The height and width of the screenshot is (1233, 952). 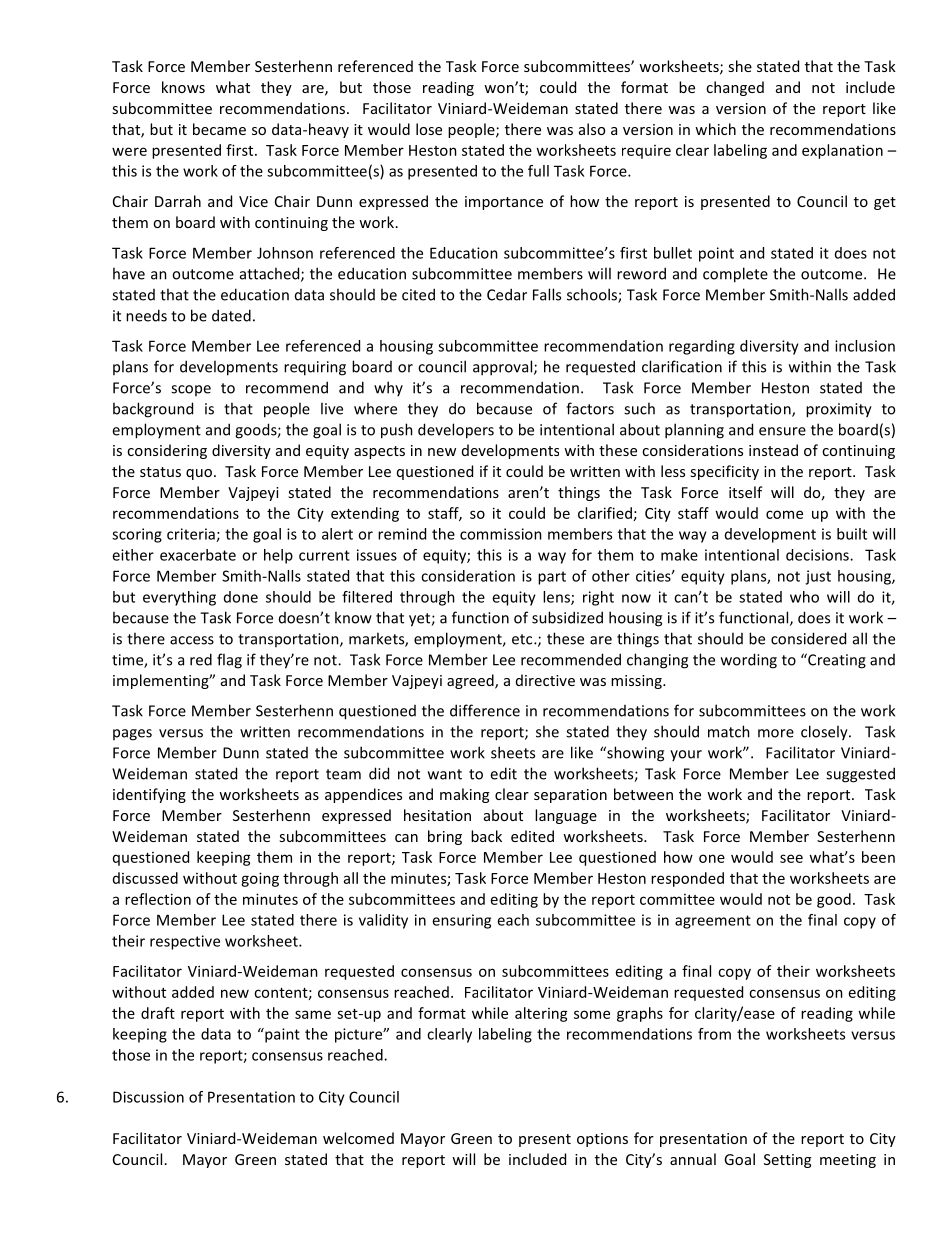 What do you see at coordinates (192, 640) in the screenshot?
I see `access` at bounding box center [192, 640].
